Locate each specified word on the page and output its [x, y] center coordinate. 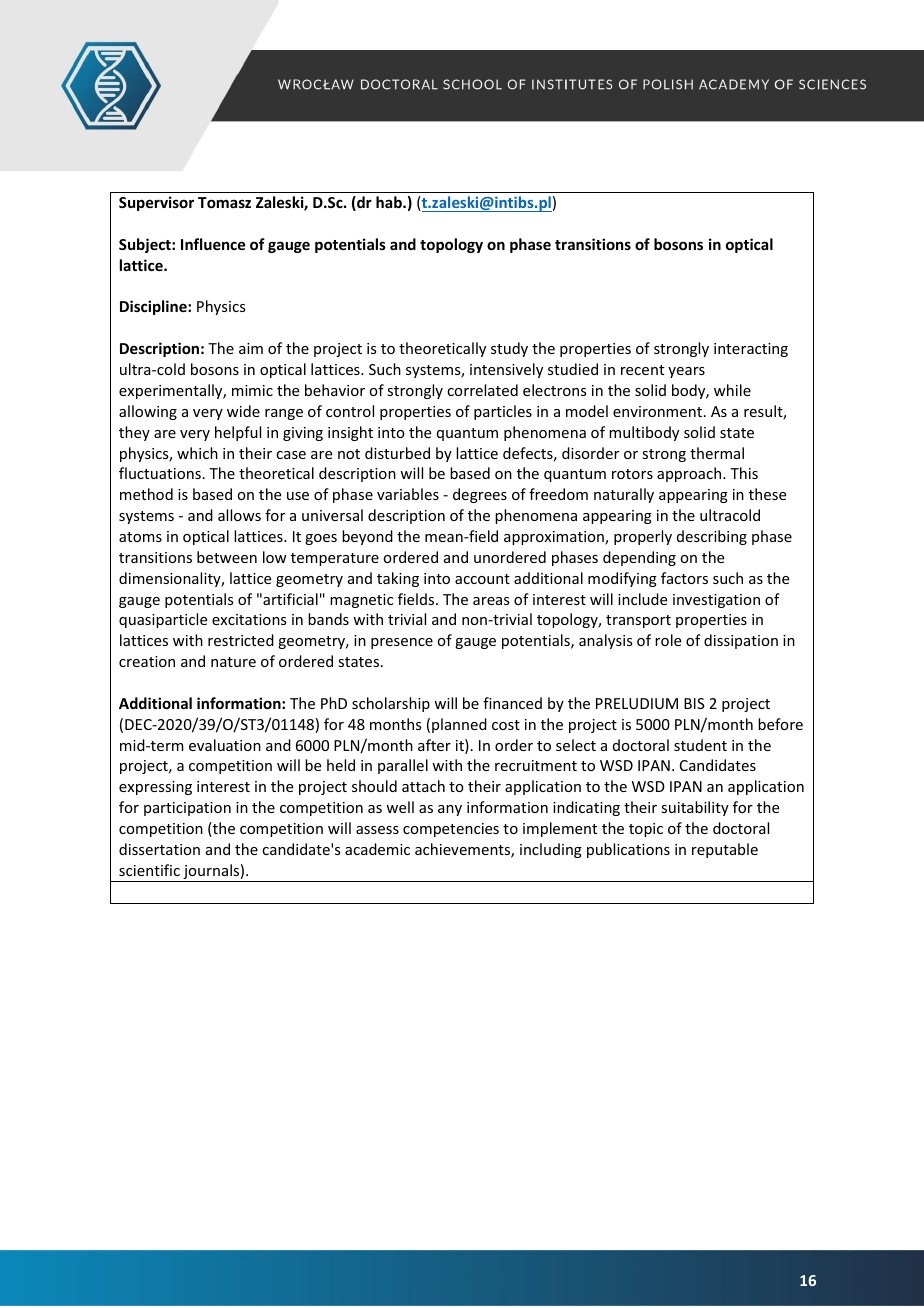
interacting [751, 350]
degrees [480, 495]
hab [390, 202]
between [227, 557]
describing [712, 537]
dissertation [159, 849]
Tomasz [224, 202]
